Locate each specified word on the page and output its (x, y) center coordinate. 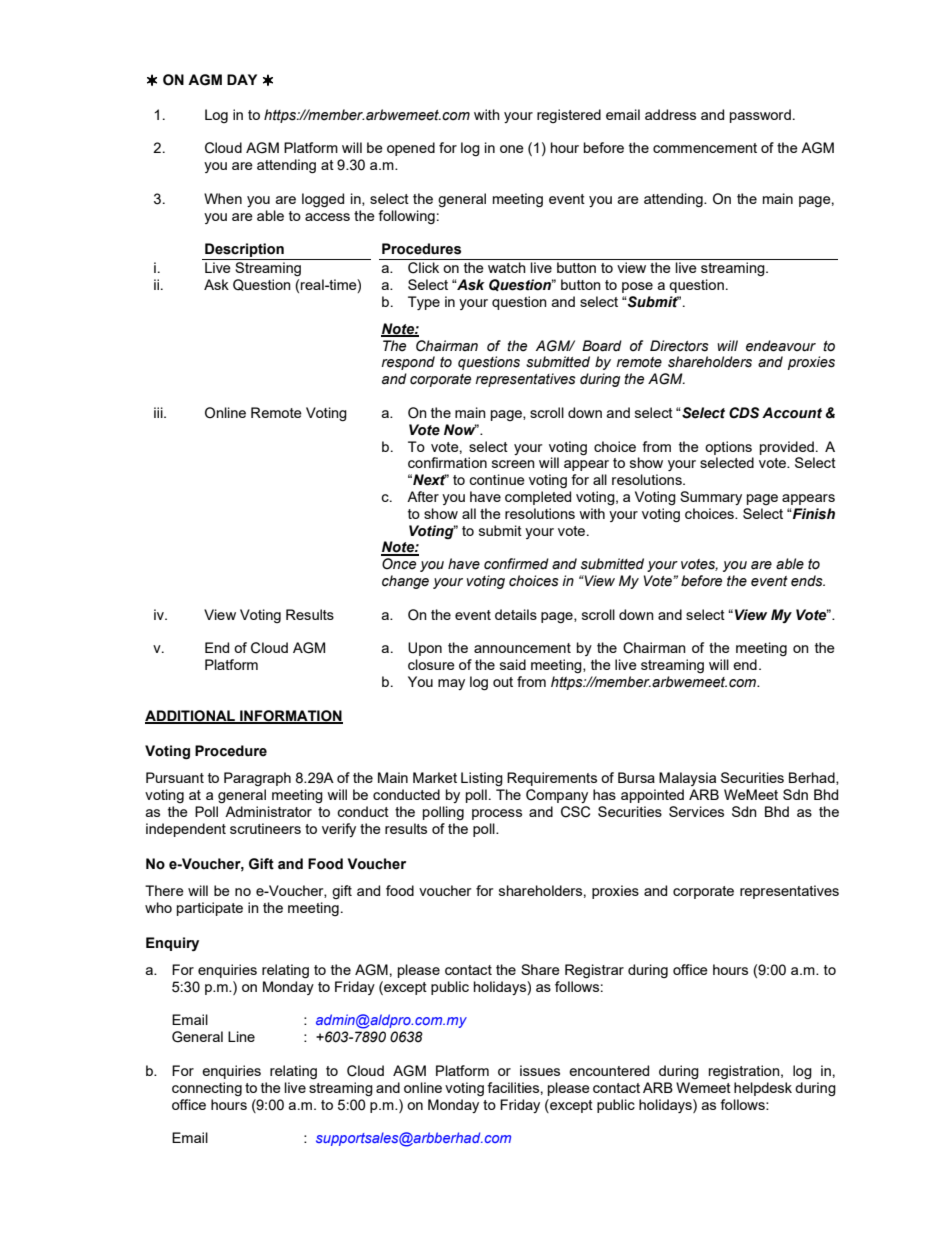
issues (540, 1070)
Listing (482, 779)
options (728, 448)
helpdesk (763, 1089)
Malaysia (687, 779)
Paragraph (257, 779)
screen (513, 464)
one (512, 149)
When (223, 198)
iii (159, 412)
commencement (705, 148)
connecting (207, 1089)
